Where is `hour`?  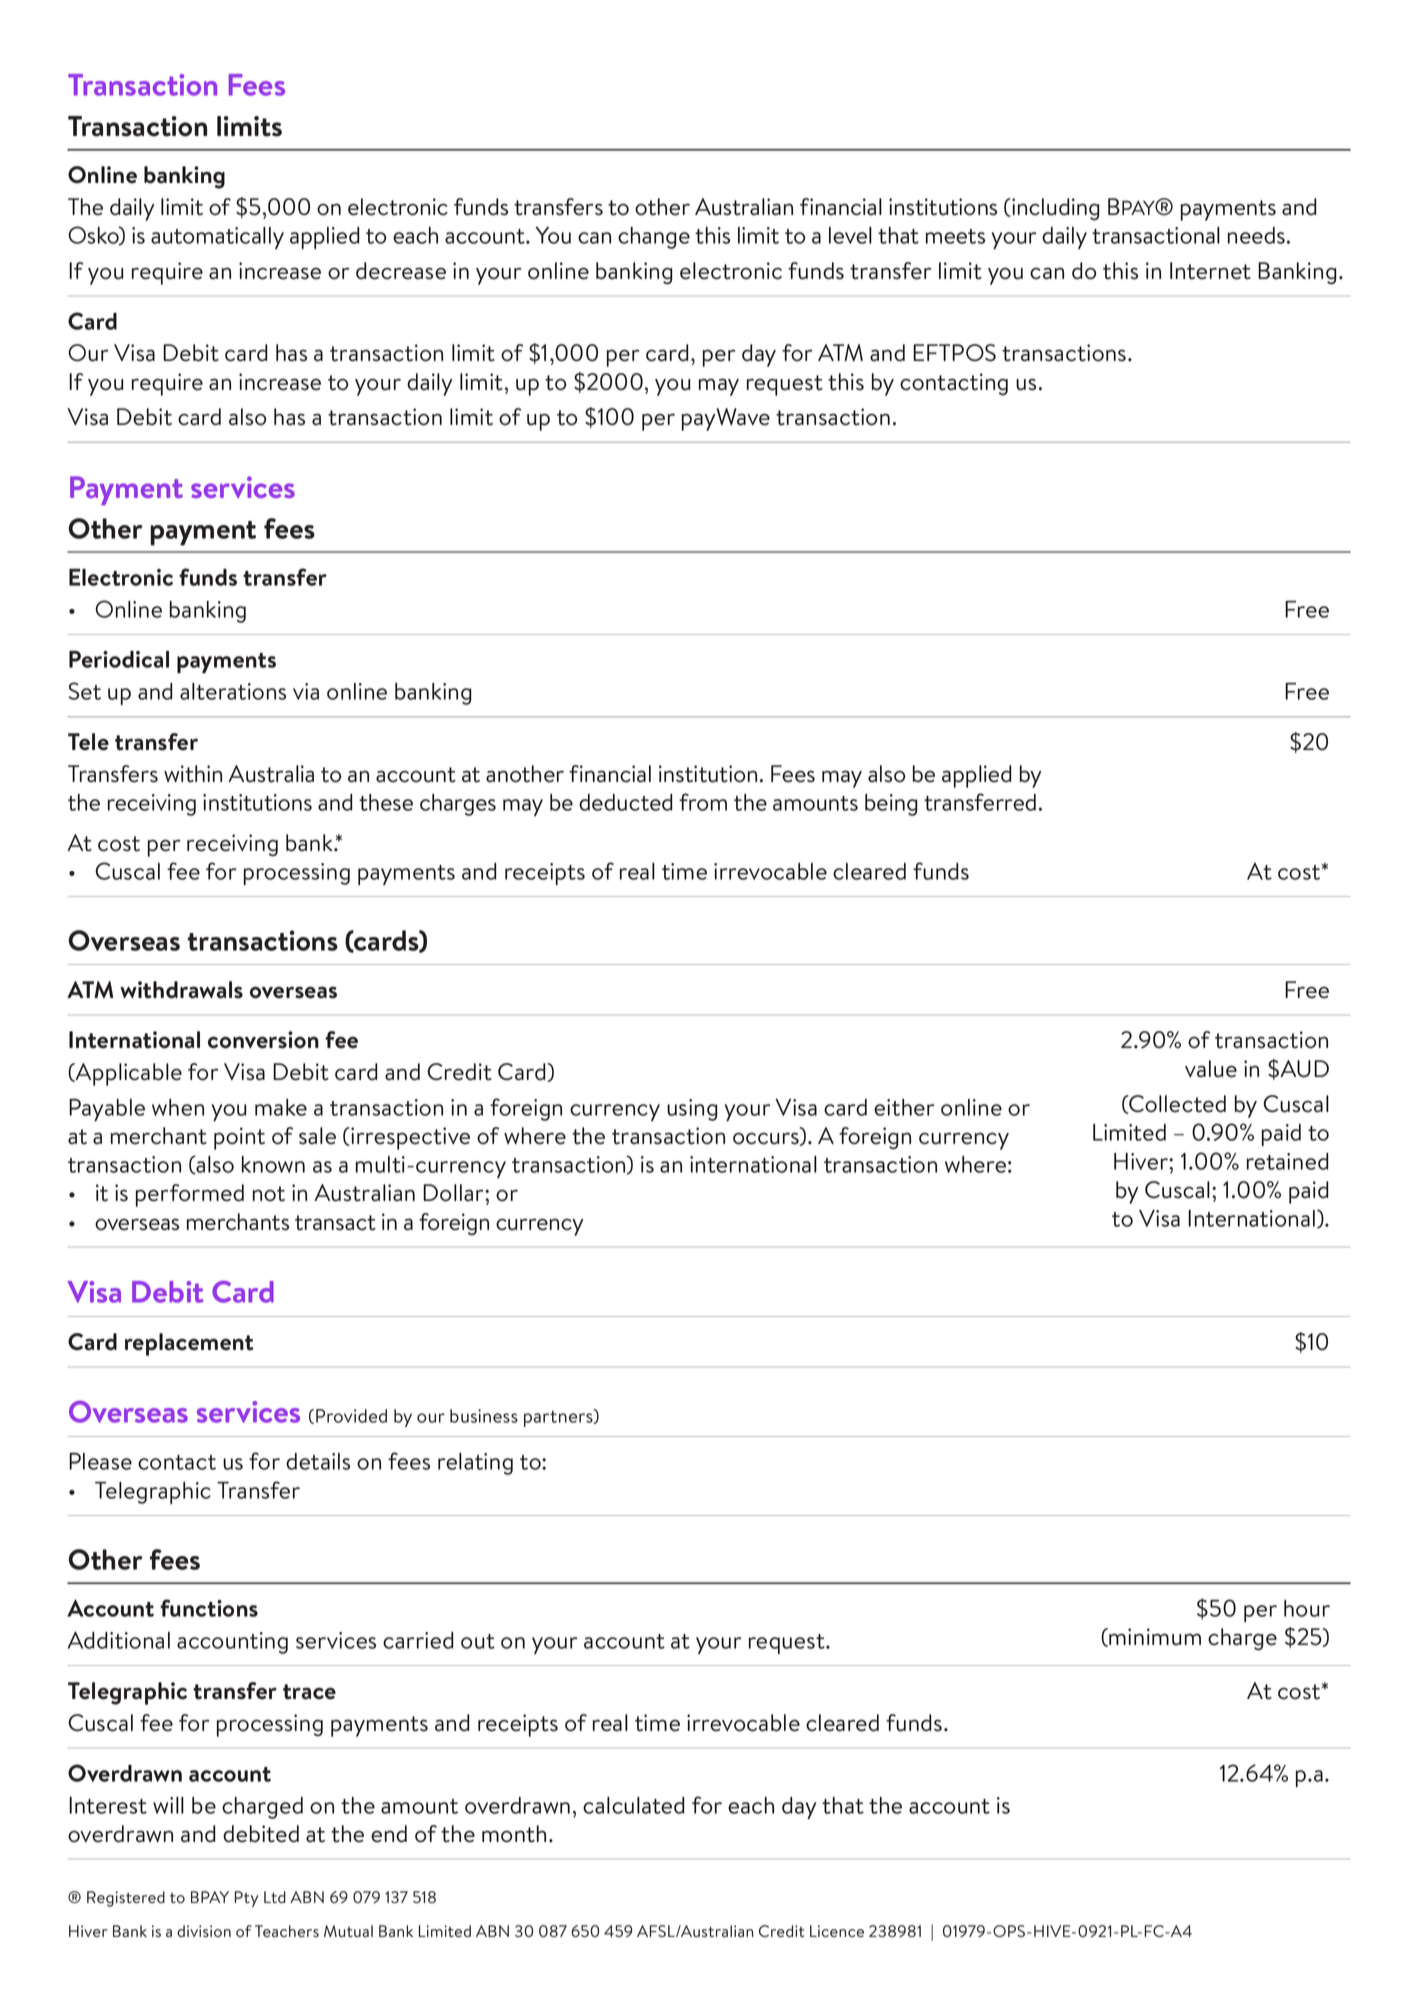 hour is located at coordinates (1307, 1608).
